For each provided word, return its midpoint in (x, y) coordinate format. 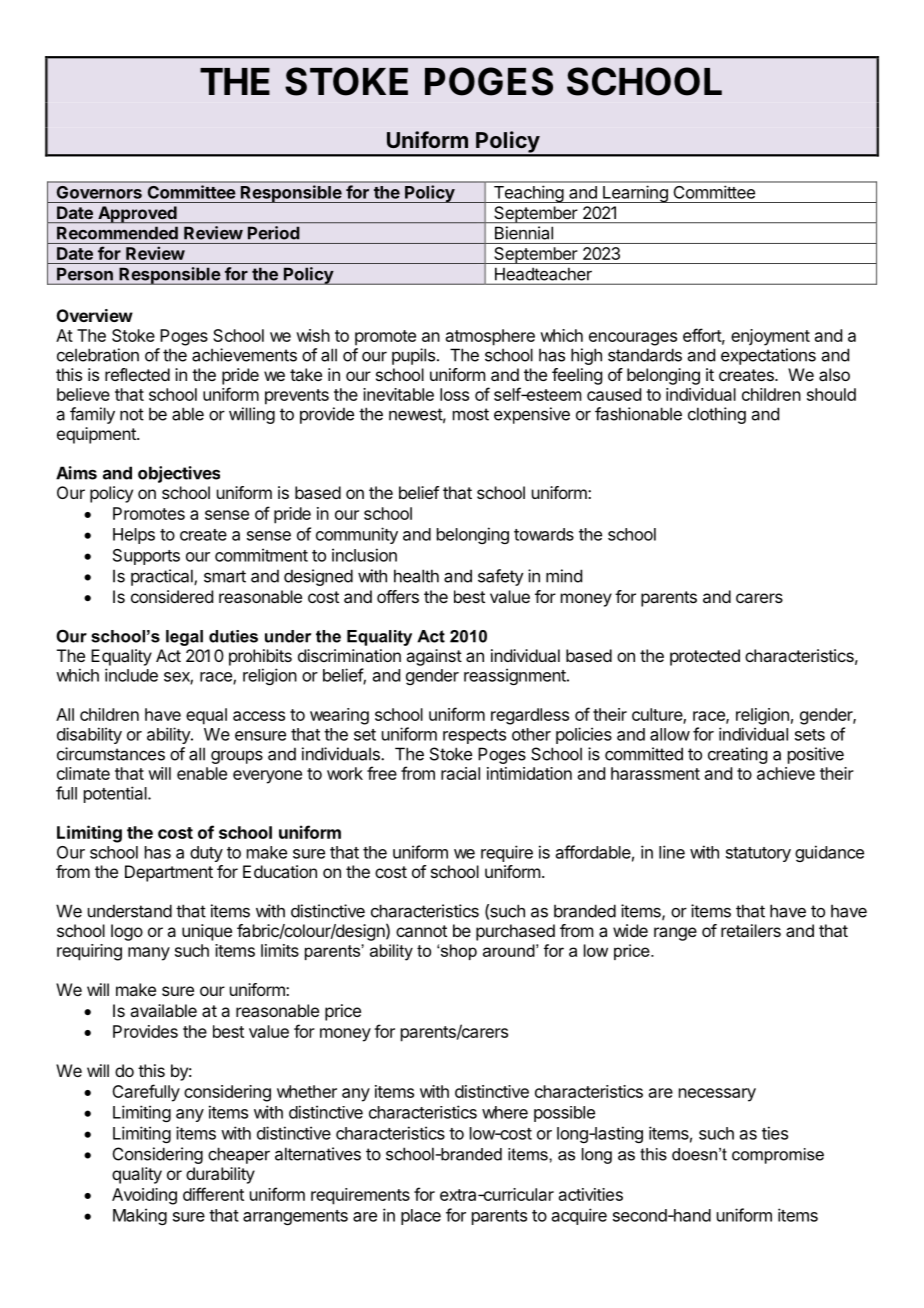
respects (474, 736)
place (421, 1217)
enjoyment (770, 337)
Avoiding (144, 1196)
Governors (99, 192)
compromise (778, 1156)
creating (737, 755)
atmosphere (490, 337)
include (131, 675)
